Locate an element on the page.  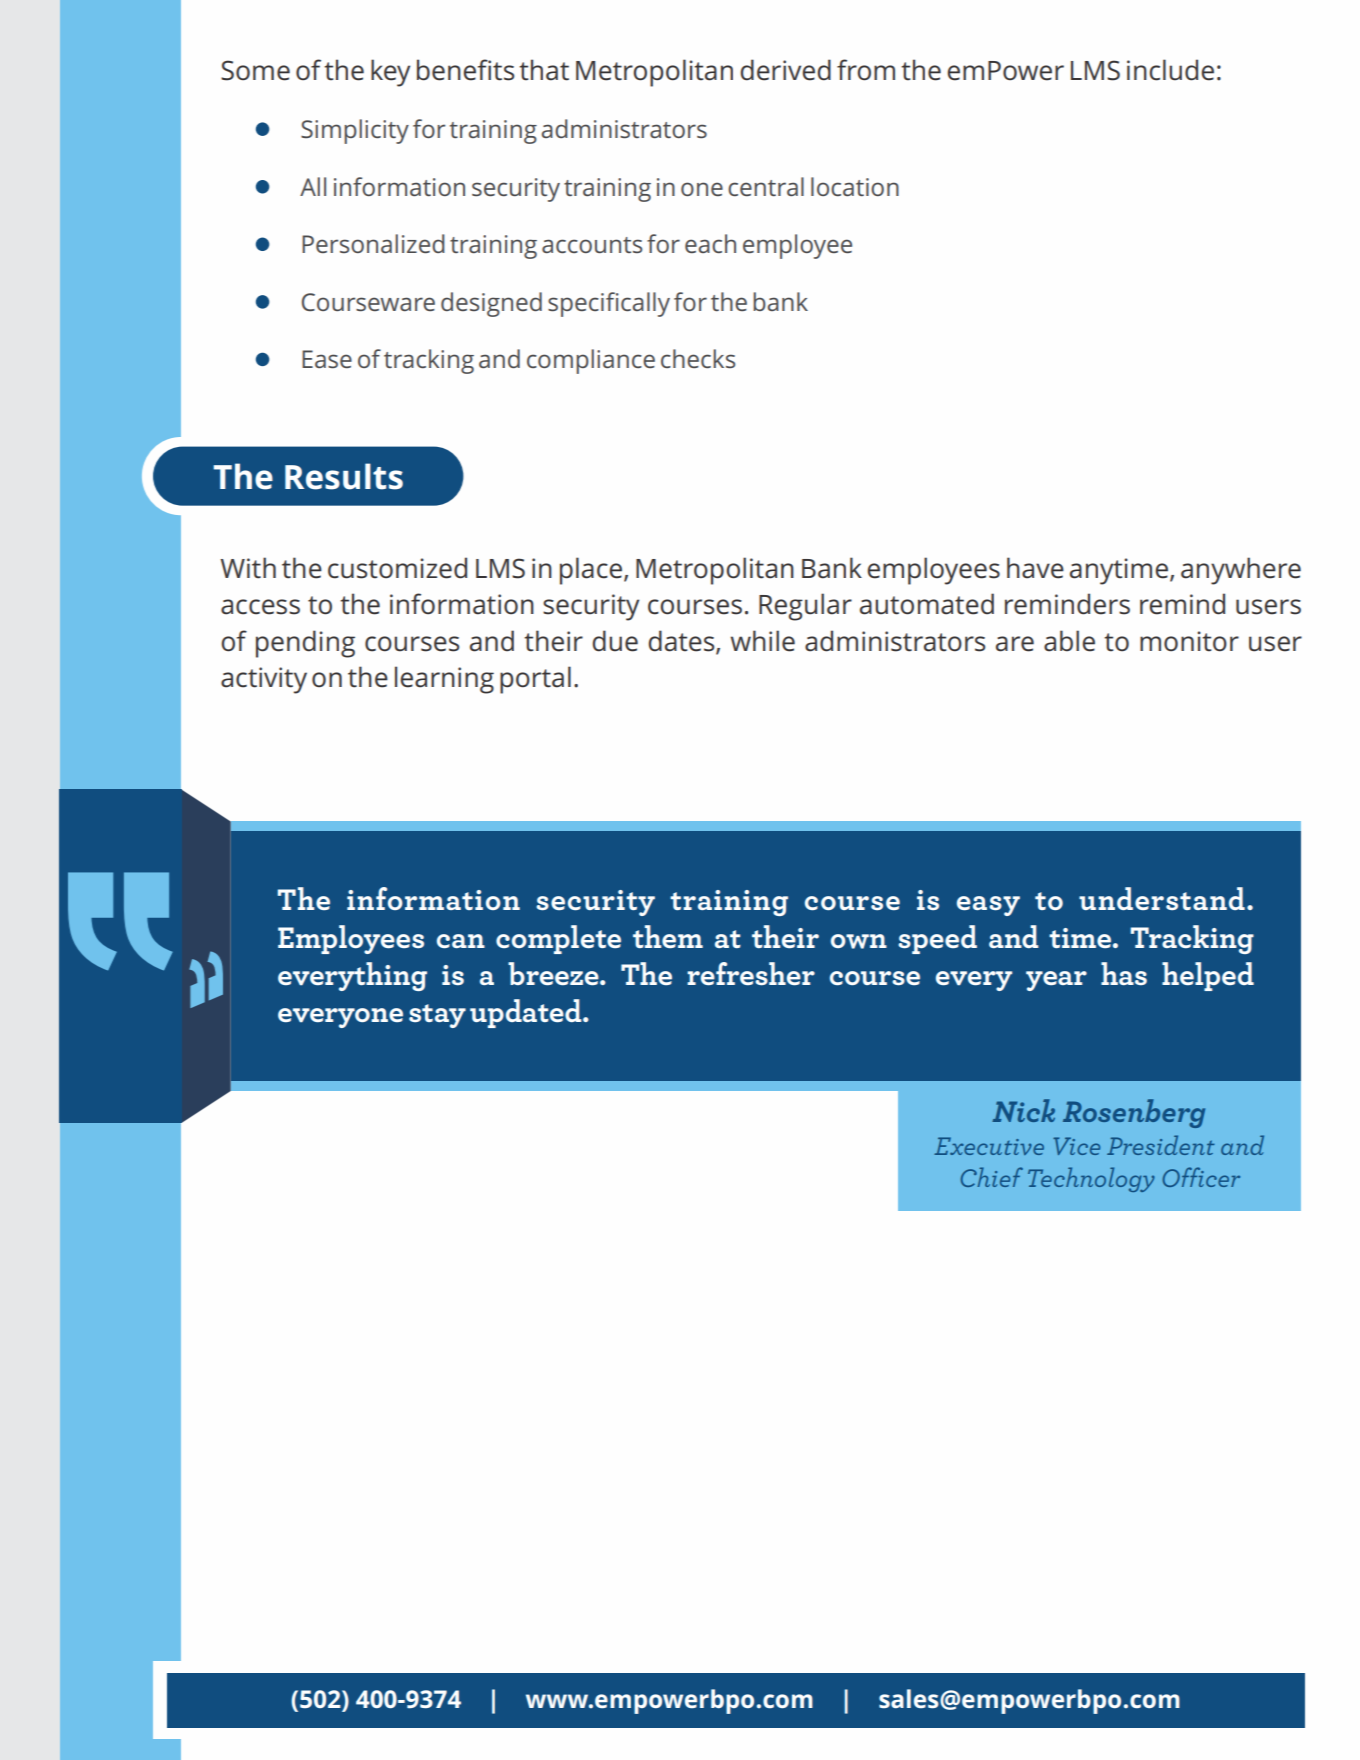
pending is located at coordinates (305, 644).
